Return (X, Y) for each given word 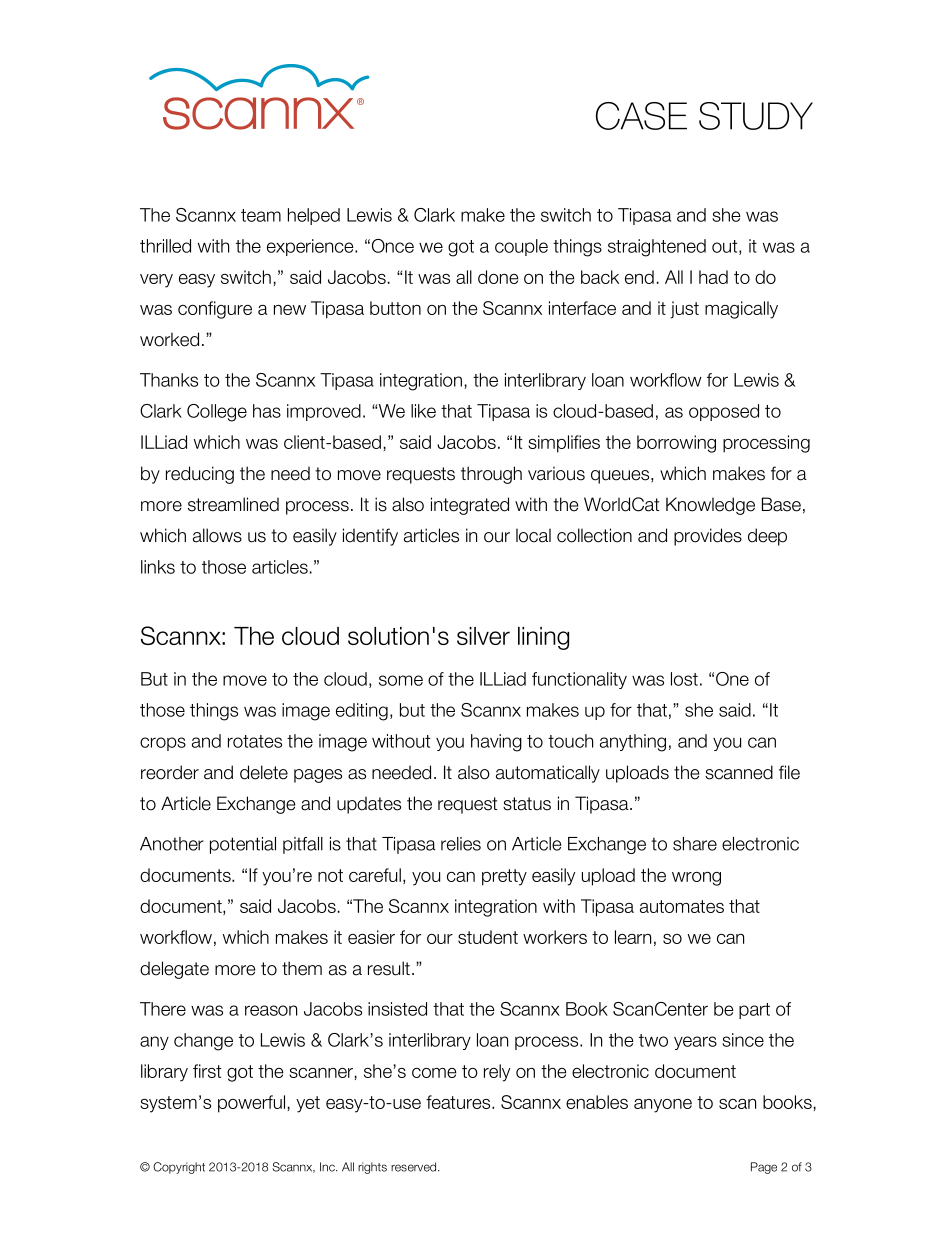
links (158, 567)
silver (483, 636)
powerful (251, 1104)
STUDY (756, 116)
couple (521, 247)
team (261, 215)
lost (684, 679)
